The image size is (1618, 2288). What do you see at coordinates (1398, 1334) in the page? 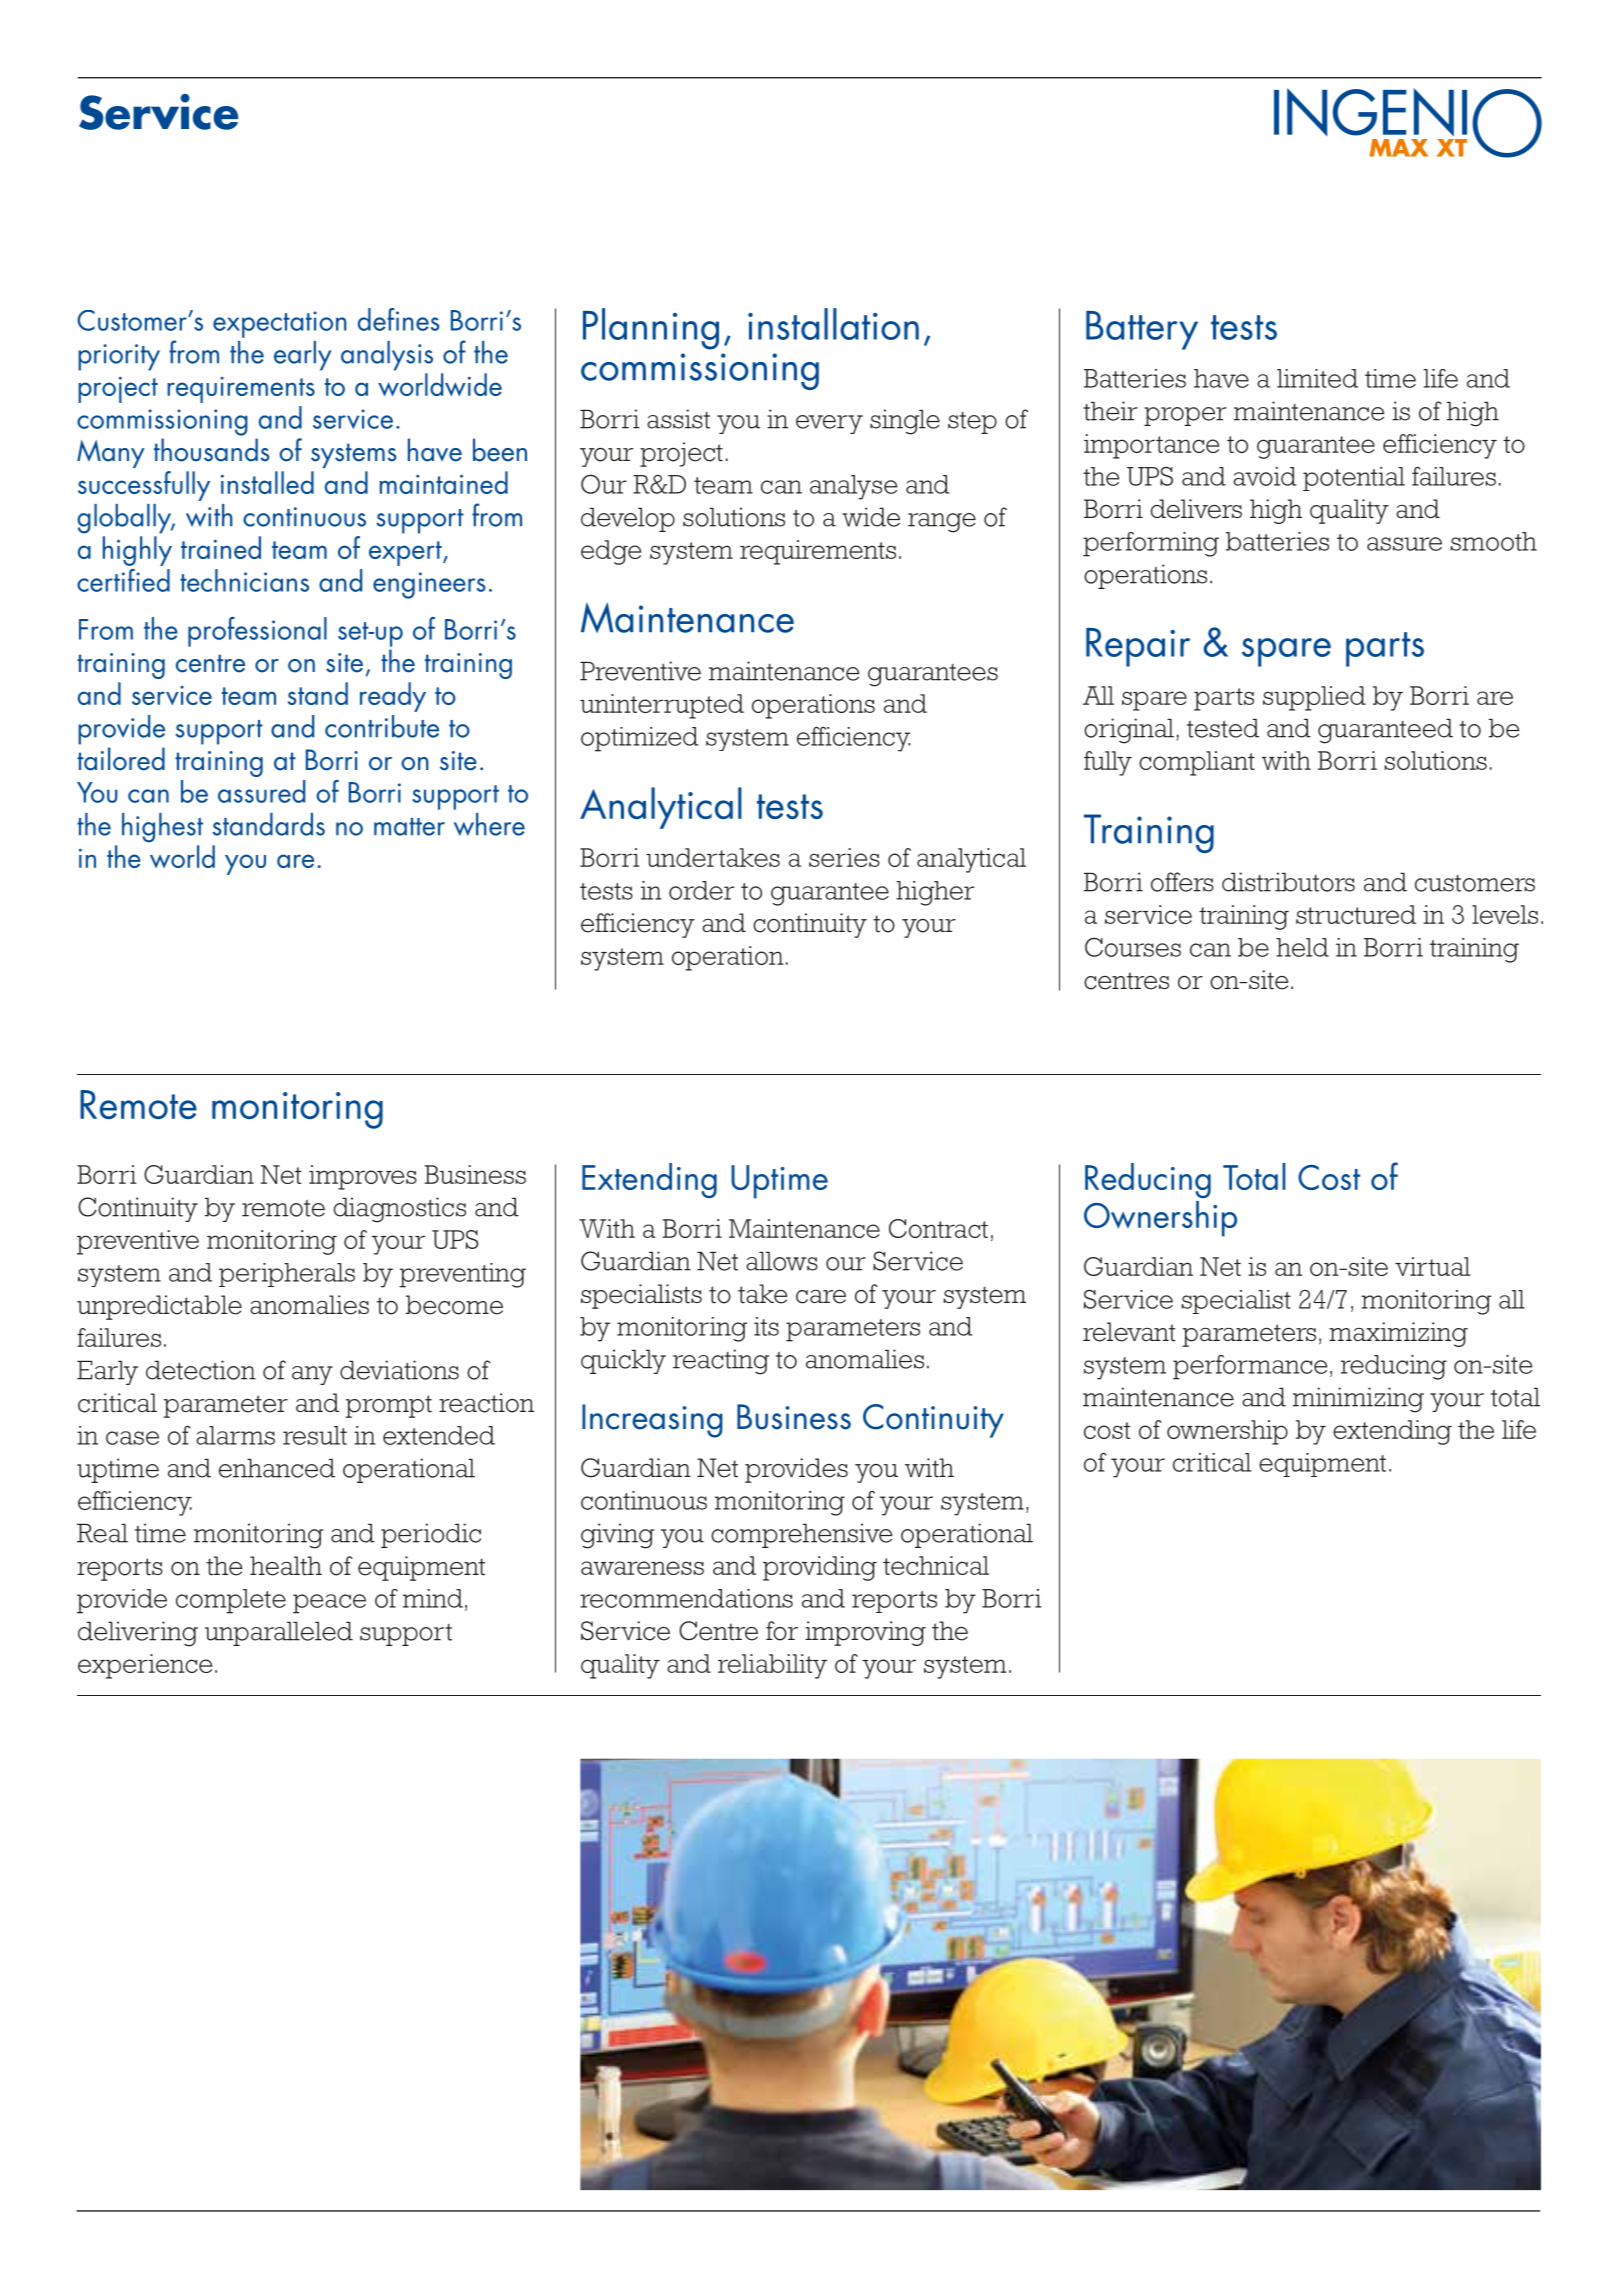
I see `maximizing` at bounding box center [1398, 1334].
